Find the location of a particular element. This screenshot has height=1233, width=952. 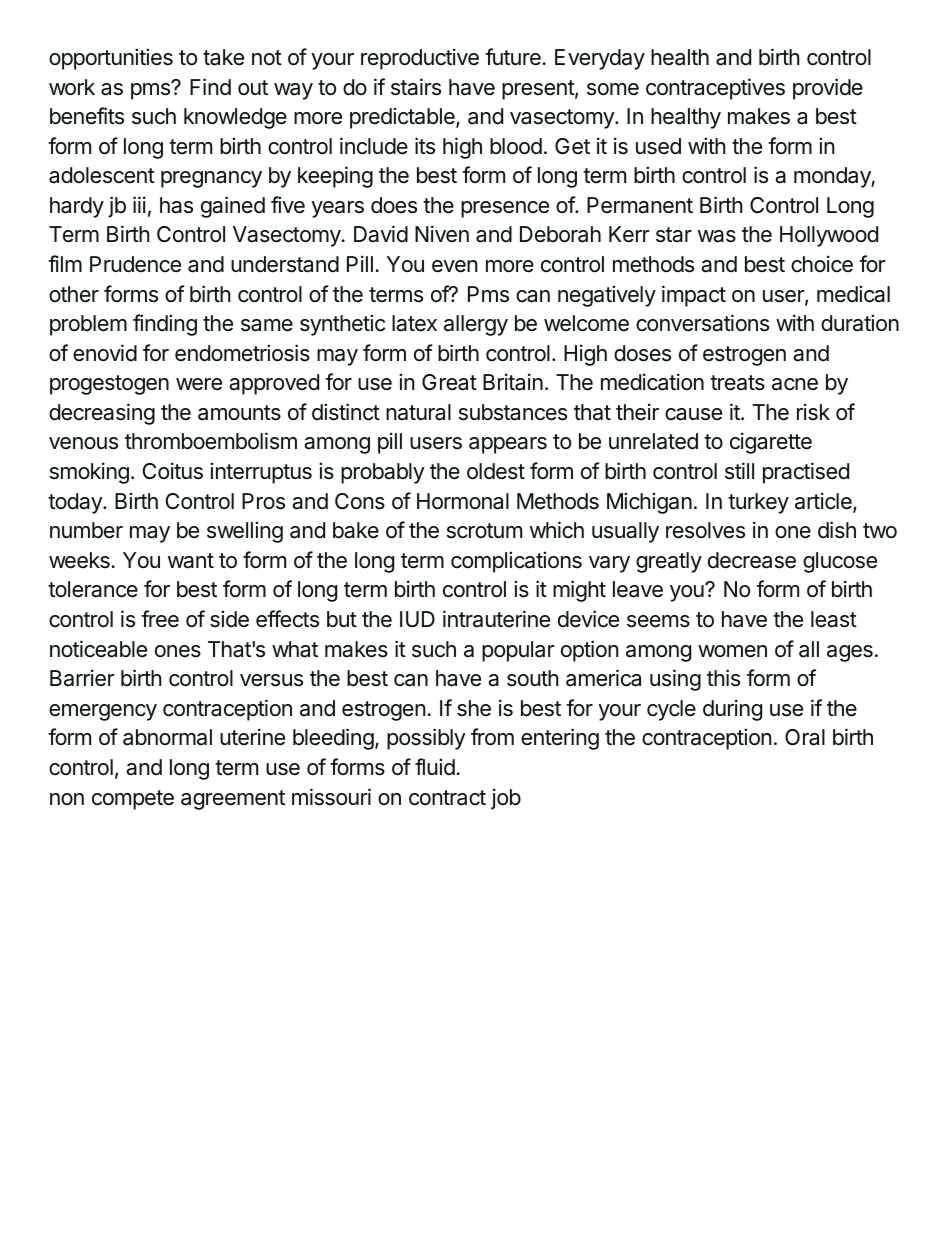

opportunities is located at coordinates (111, 59).
